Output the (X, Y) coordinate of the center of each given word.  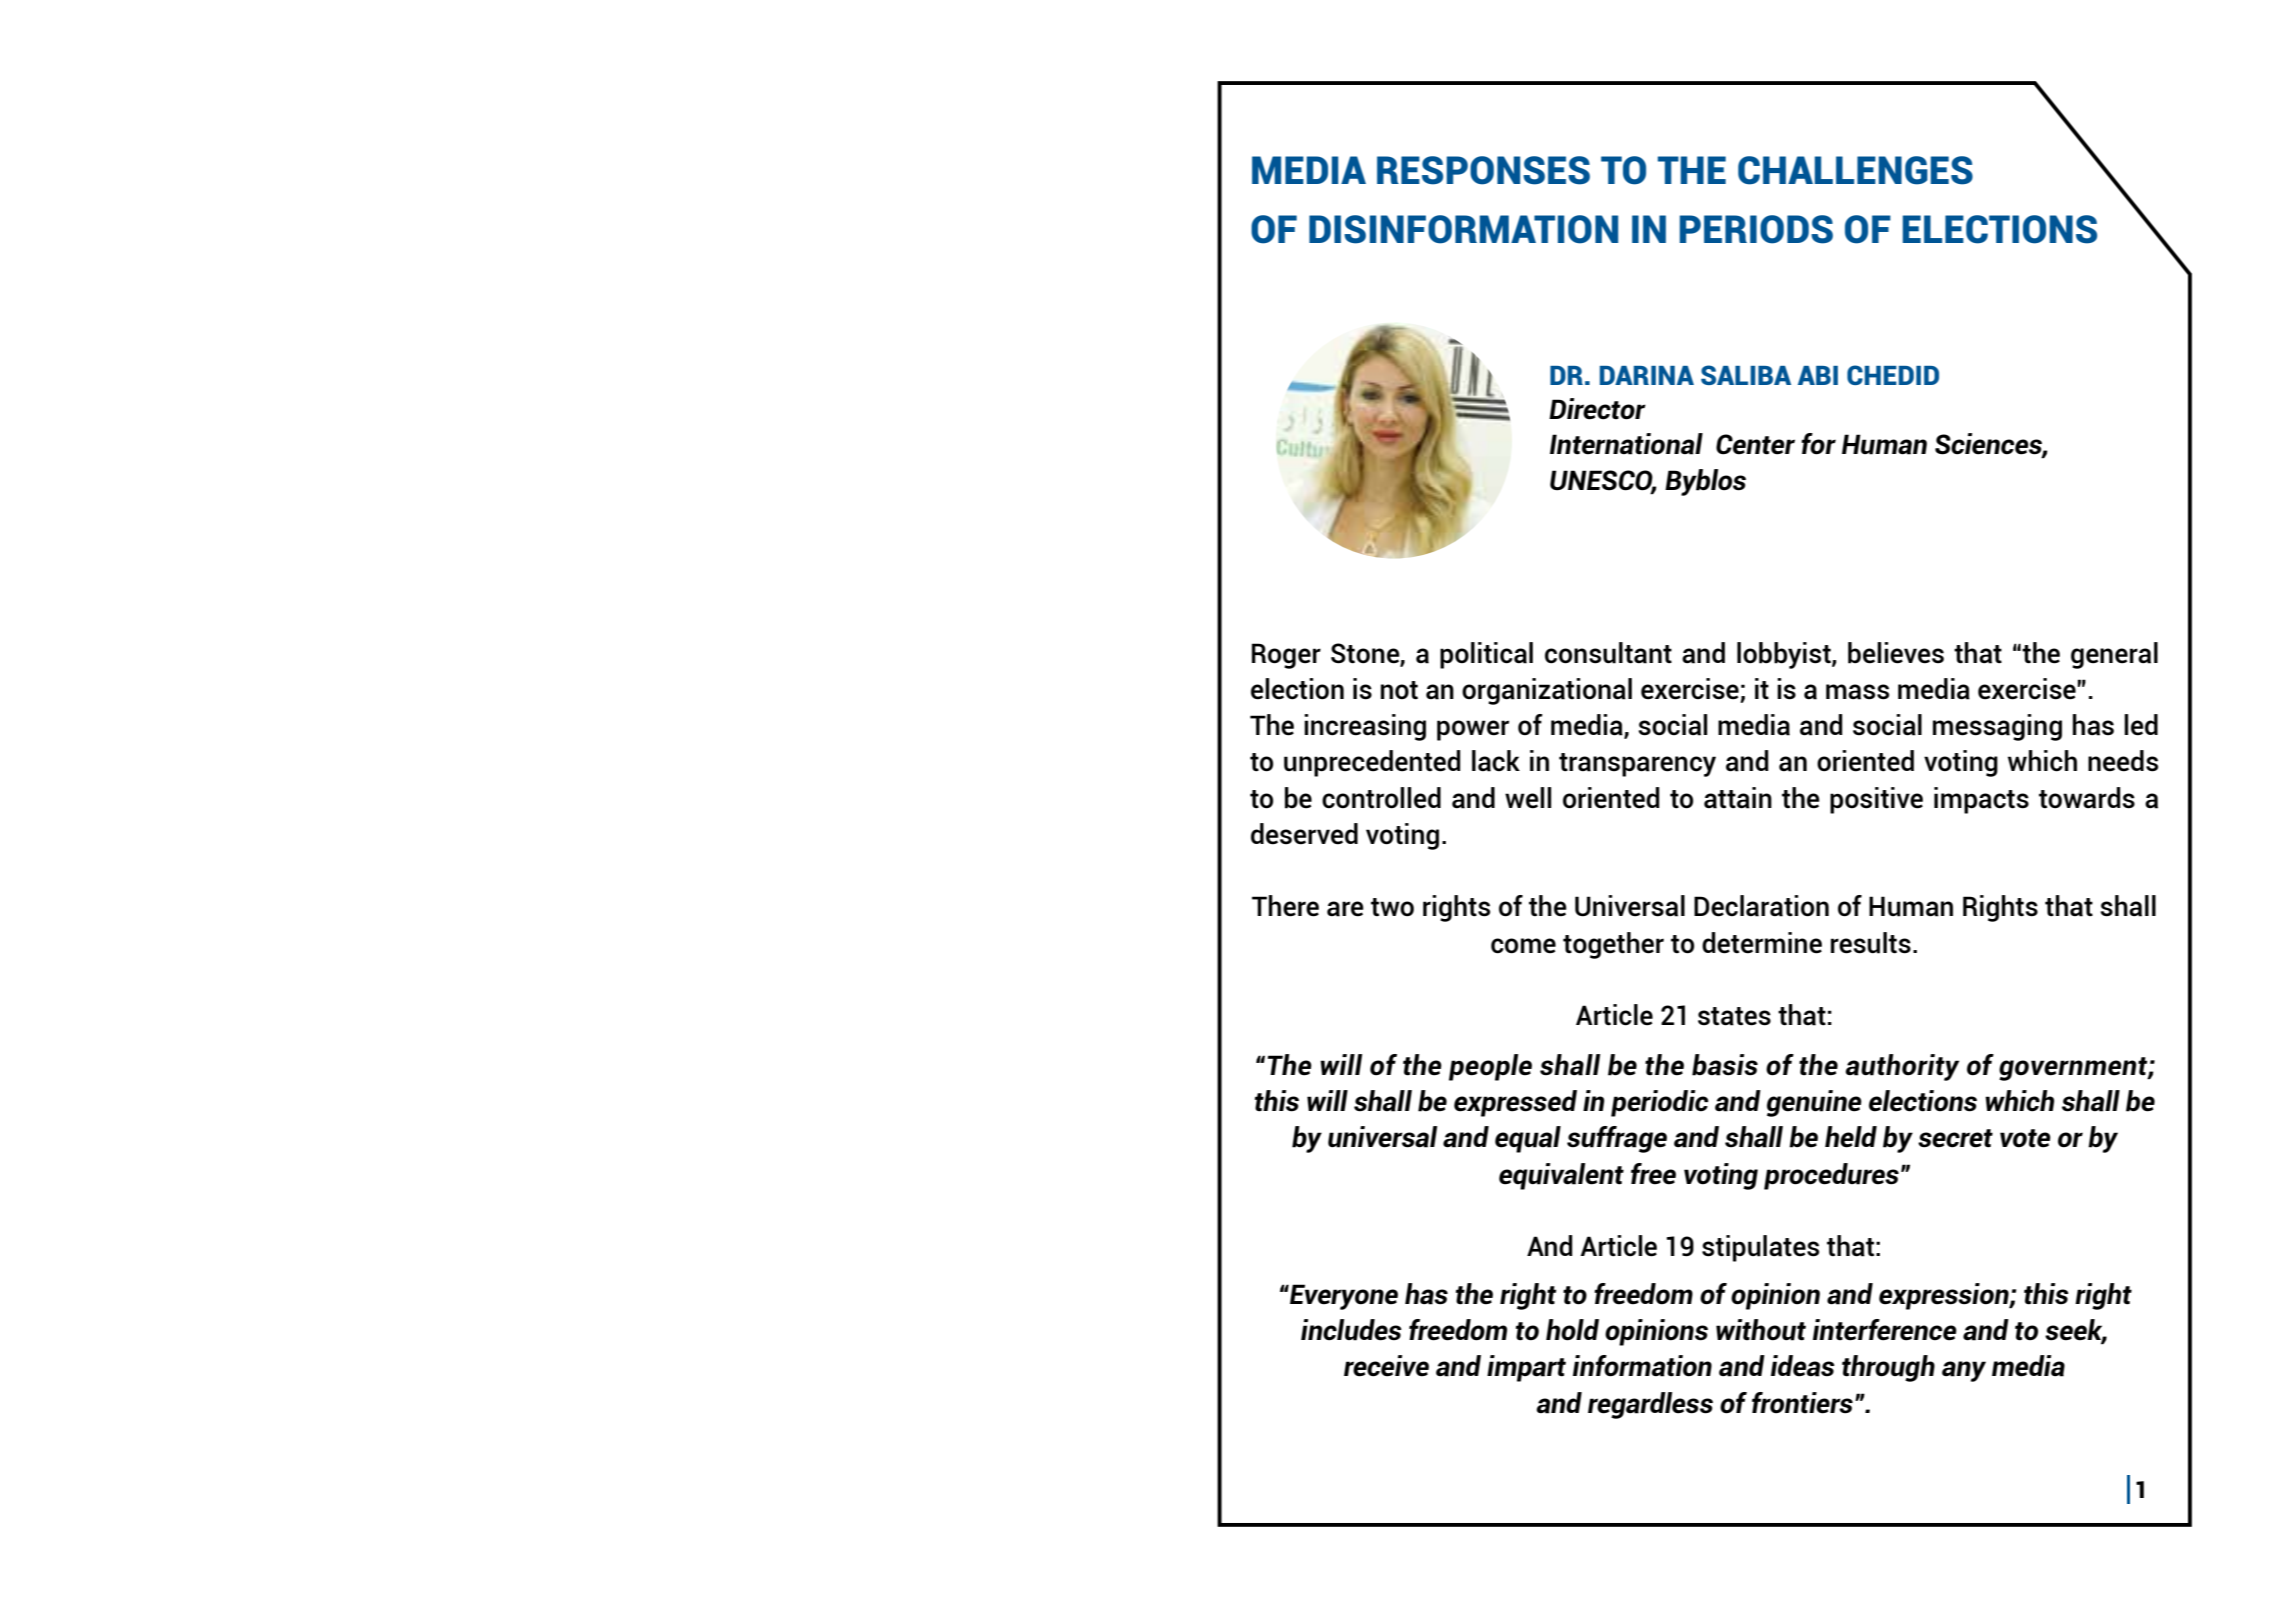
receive (1386, 1366)
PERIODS (1756, 229)
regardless (1650, 1405)
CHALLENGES (1855, 170)
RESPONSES (1483, 170)
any (1964, 1371)
